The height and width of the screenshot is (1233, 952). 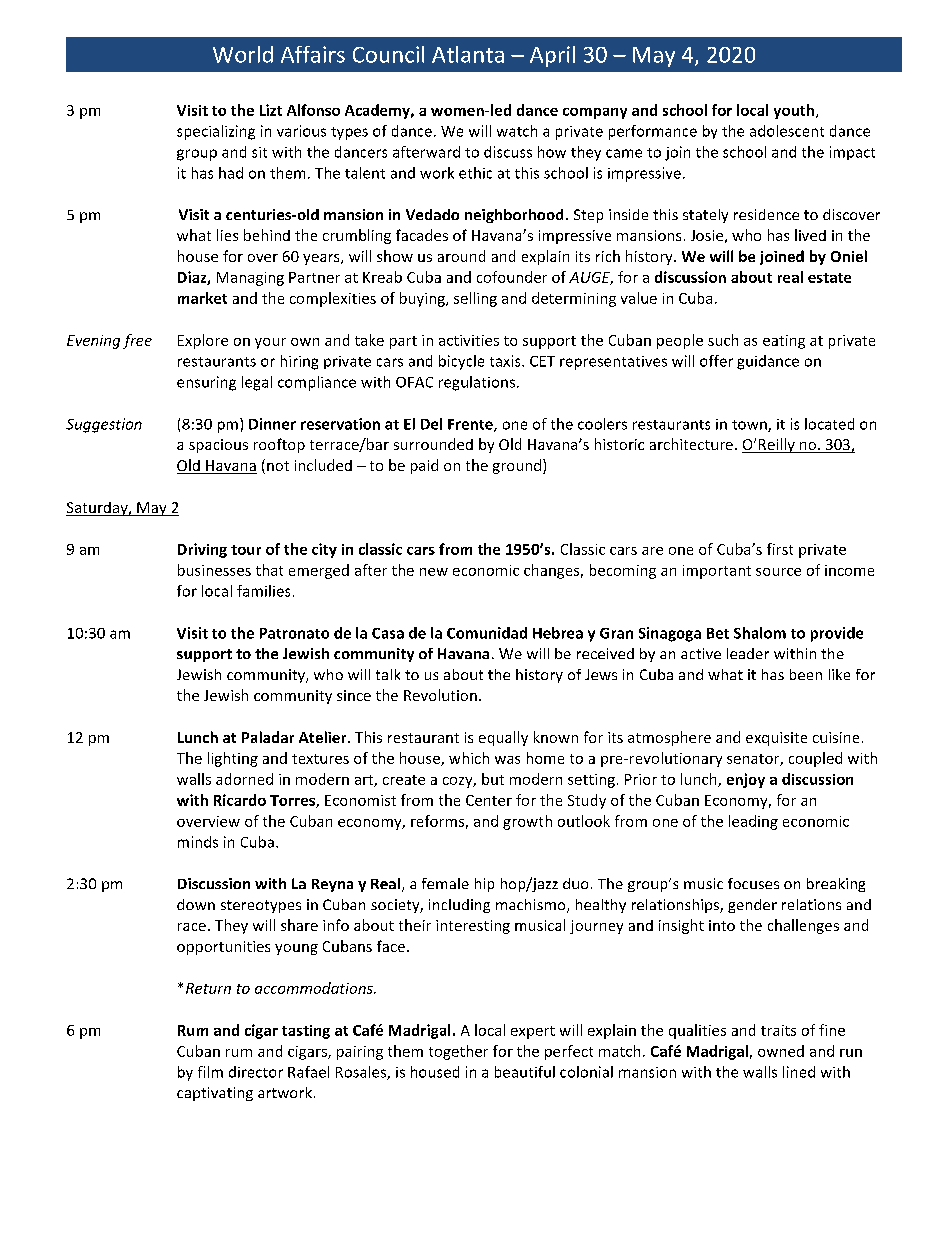 I want to click on youth, so click(x=795, y=111).
